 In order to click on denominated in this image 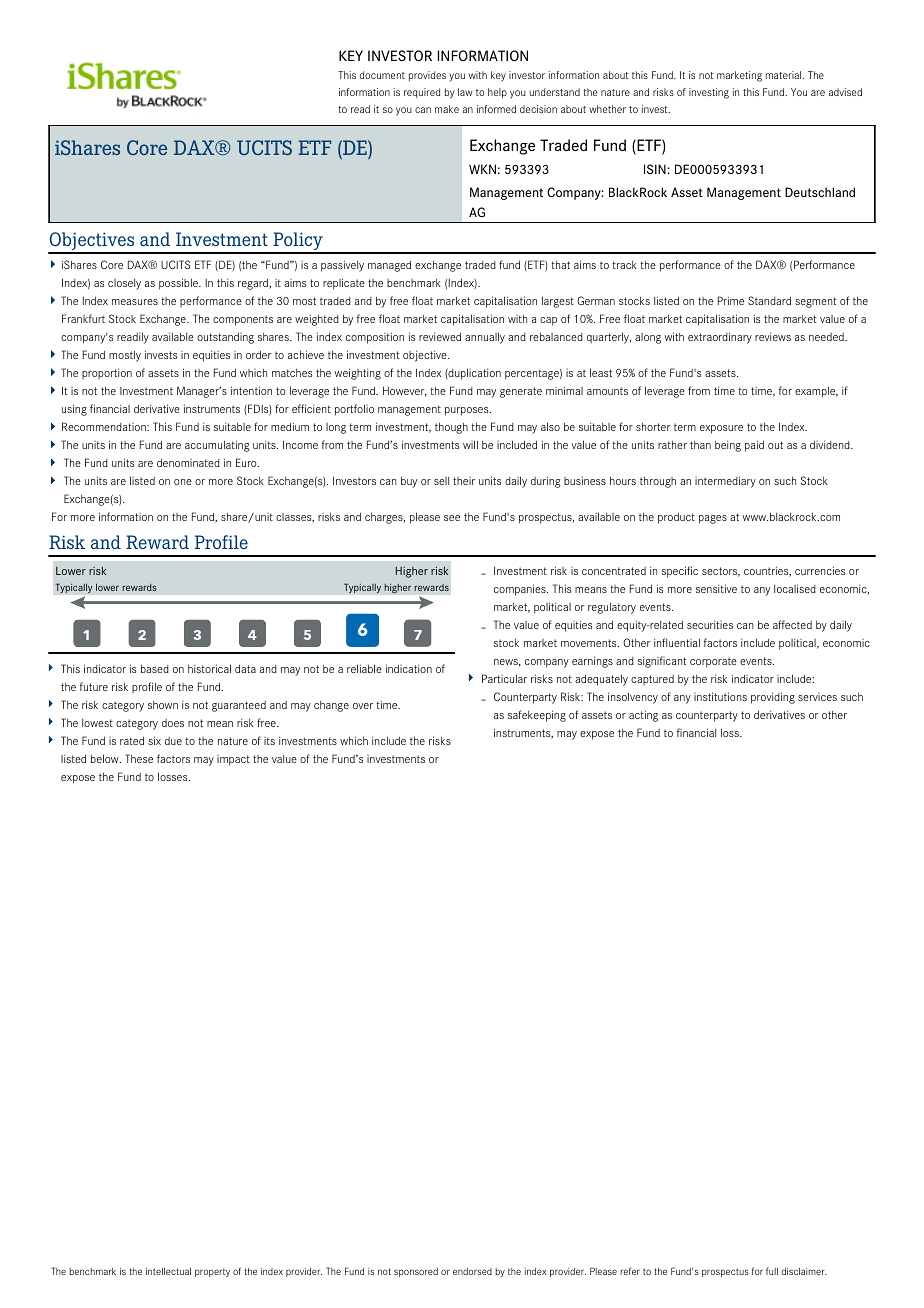, I will do `click(188, 462)`.
